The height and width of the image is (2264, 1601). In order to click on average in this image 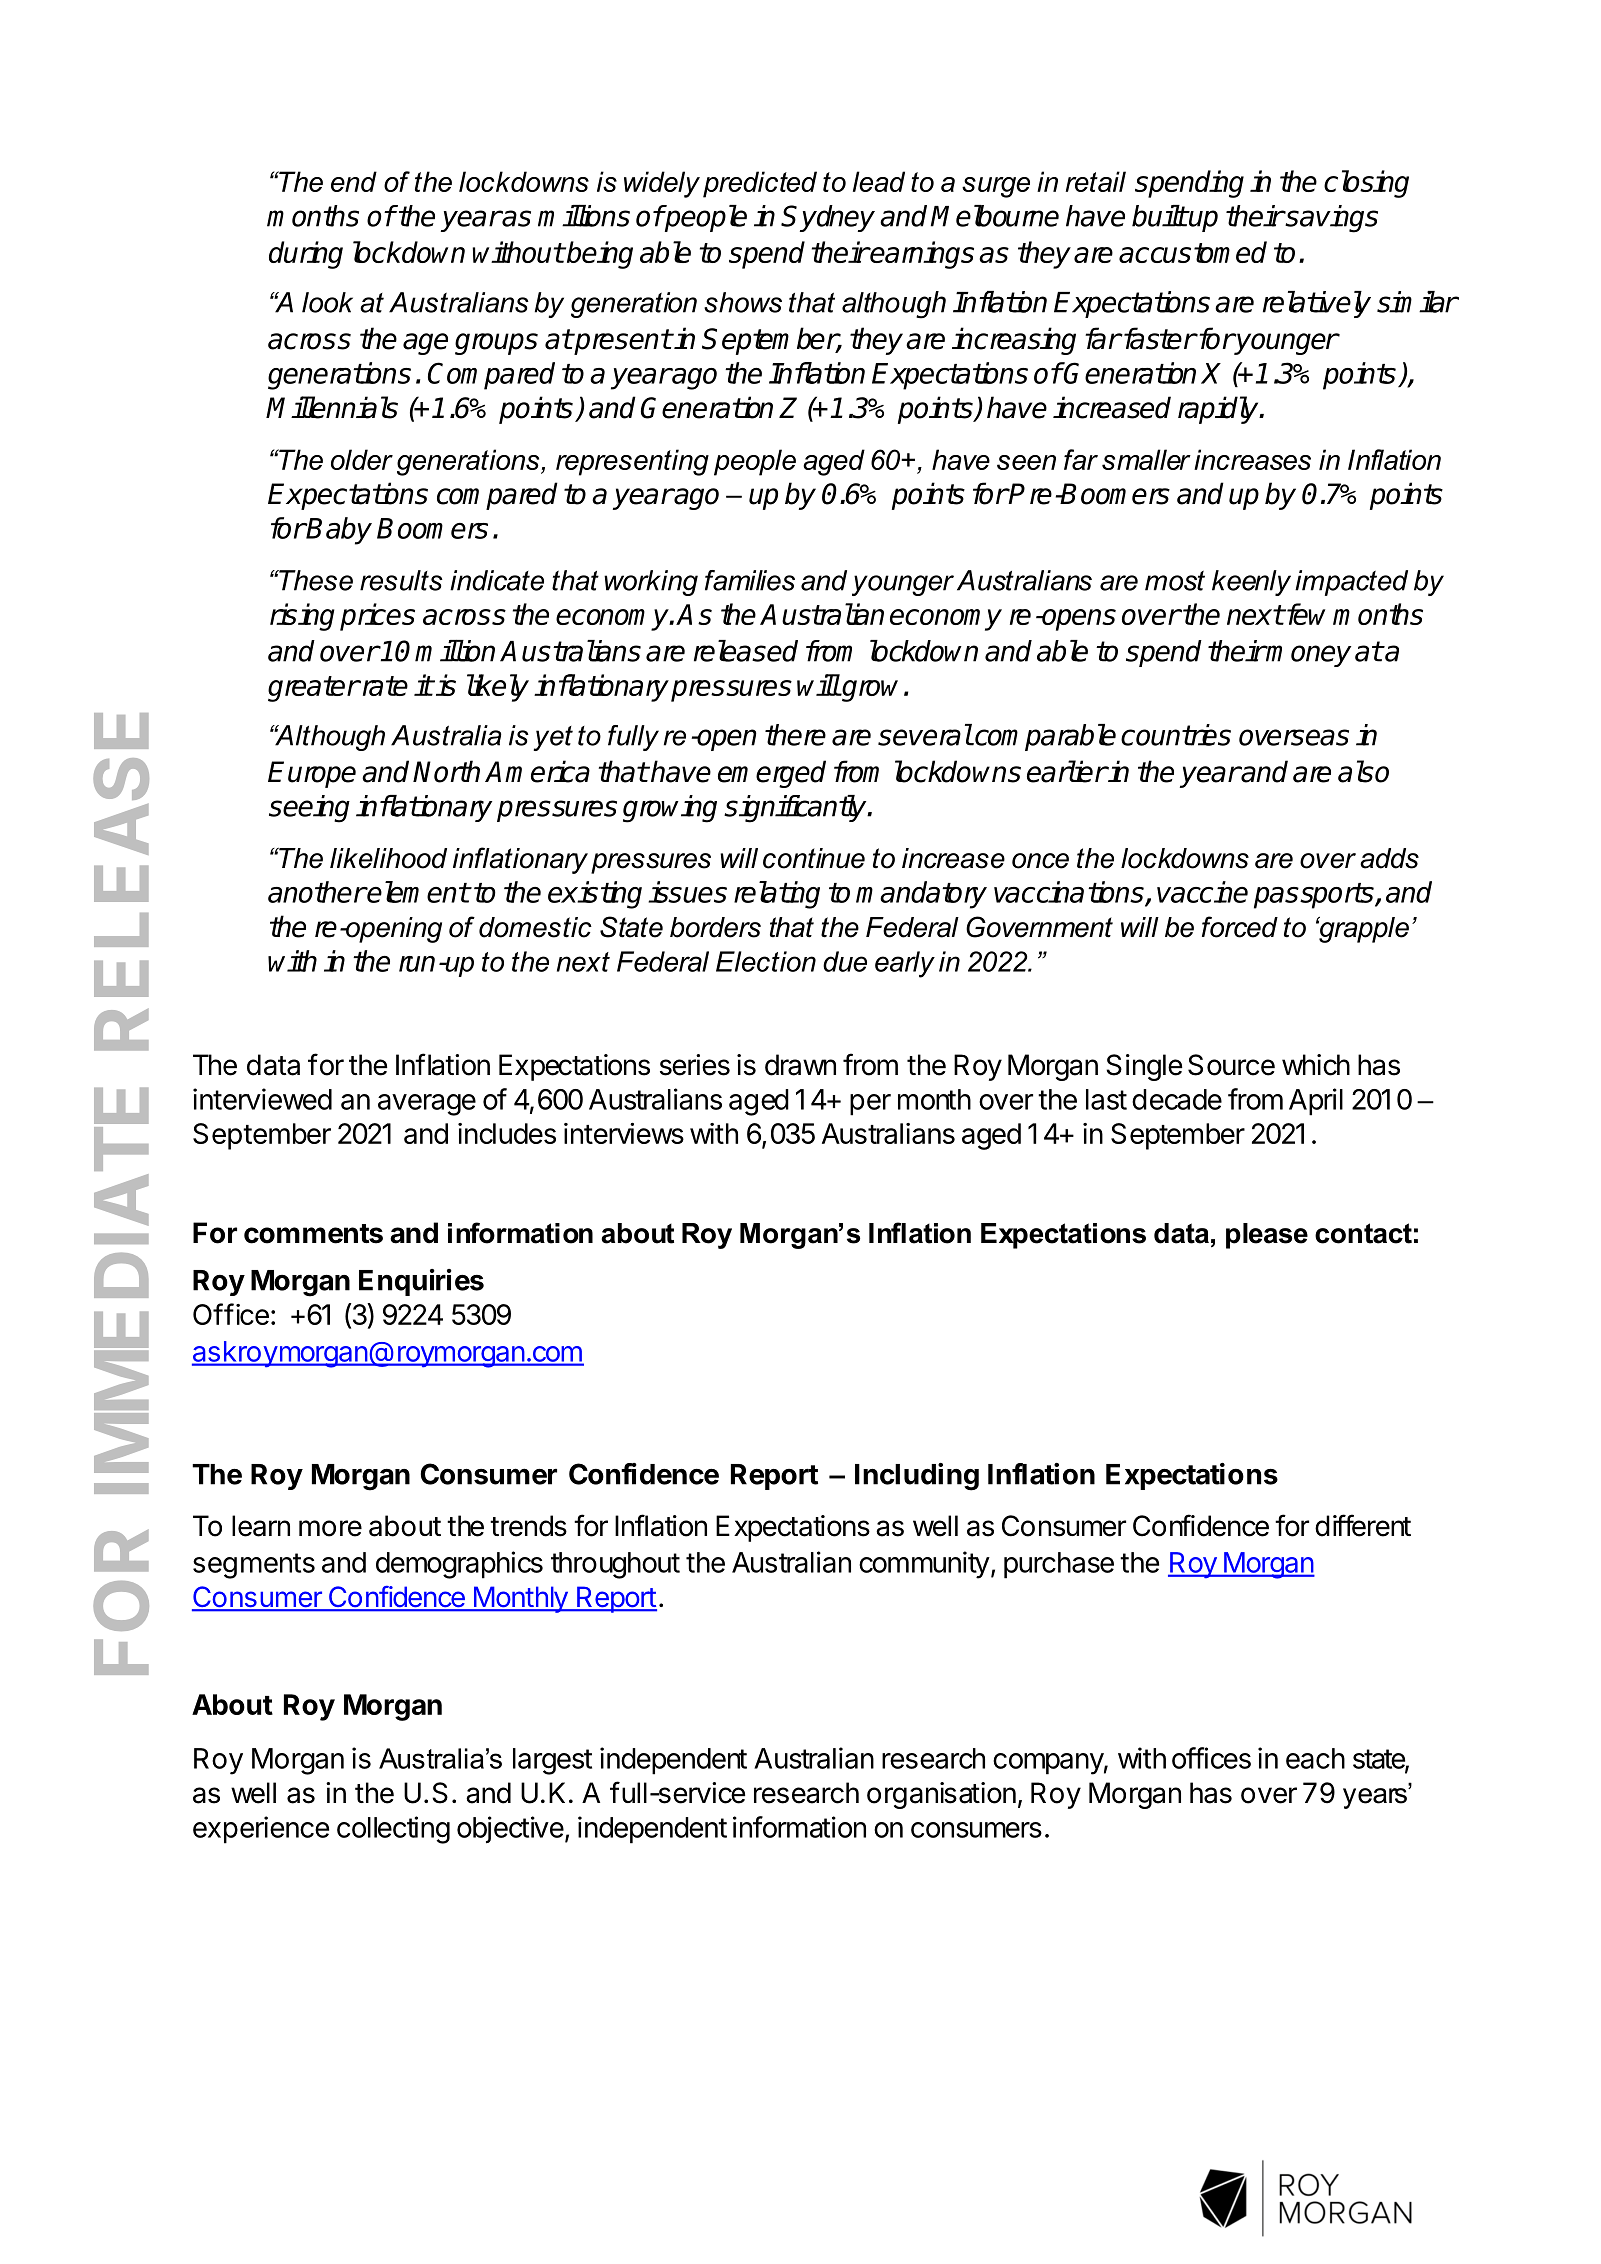, I will do `click(427, 1105)`.
